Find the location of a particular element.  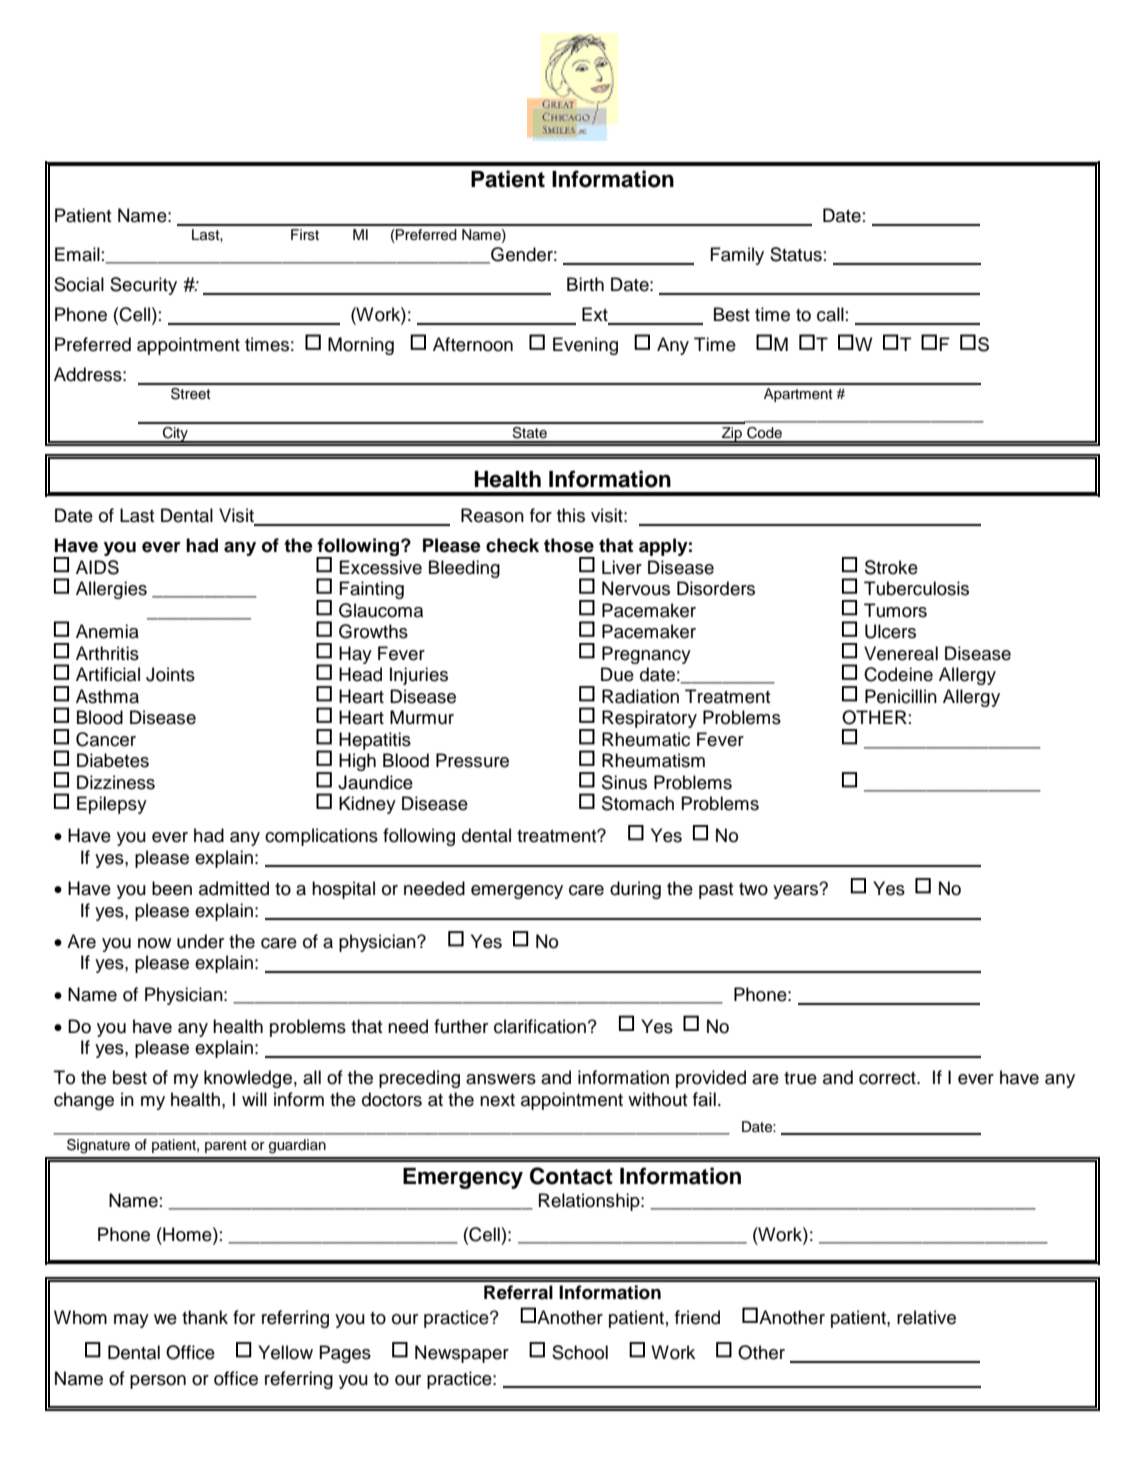

Birth is located at coordinates (585, 284).
